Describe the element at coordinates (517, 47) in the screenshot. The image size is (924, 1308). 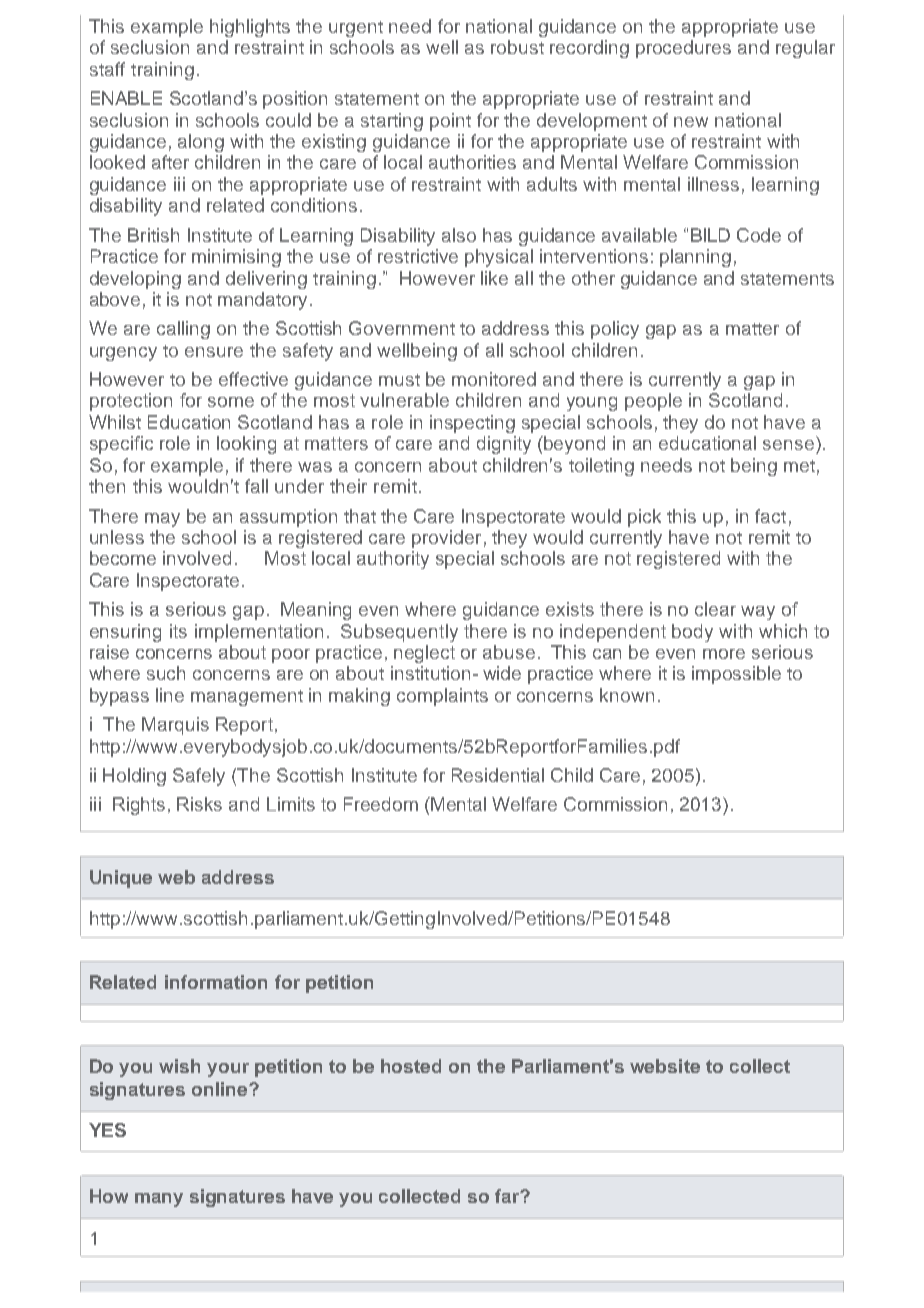
I see `robust` at that location.
